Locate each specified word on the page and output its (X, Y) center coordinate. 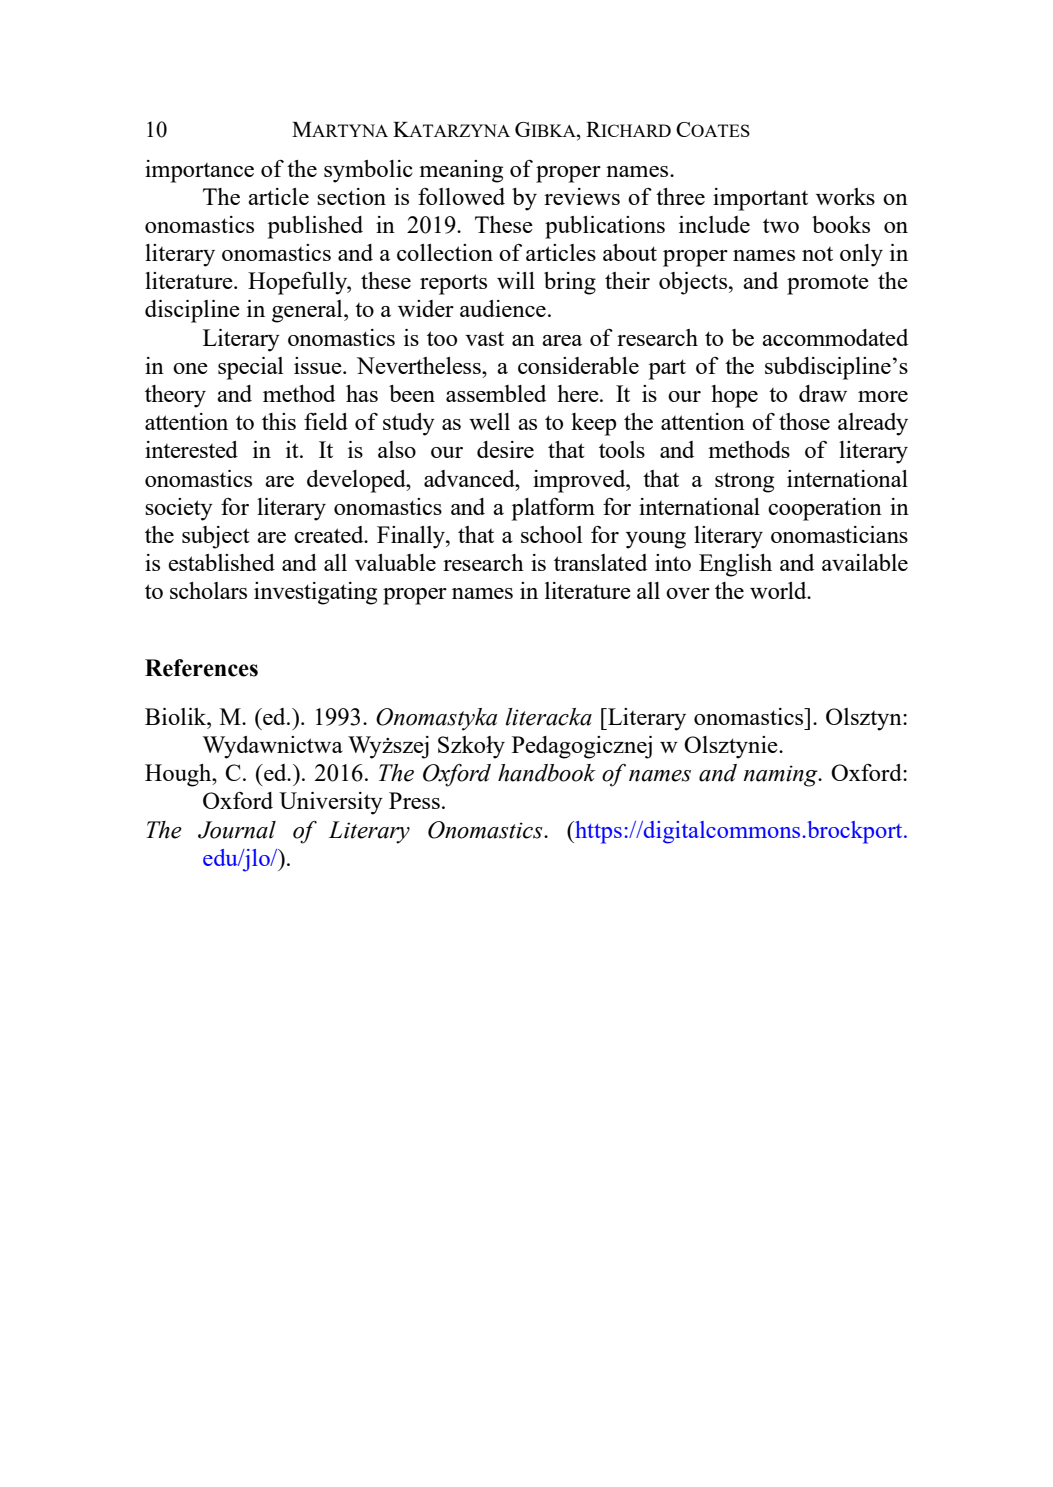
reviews (582, 196)
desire (505, 449)
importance (199, 171)
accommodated (835, 337)
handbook (547, 773)
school (551, 534)
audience (503, 308)
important (760, 199)
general (308, 311)
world (779, 590)
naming (782, 776)
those (804, 421)
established (221, 562)
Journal (237, 830)
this (279, 421)
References (201, 668)
